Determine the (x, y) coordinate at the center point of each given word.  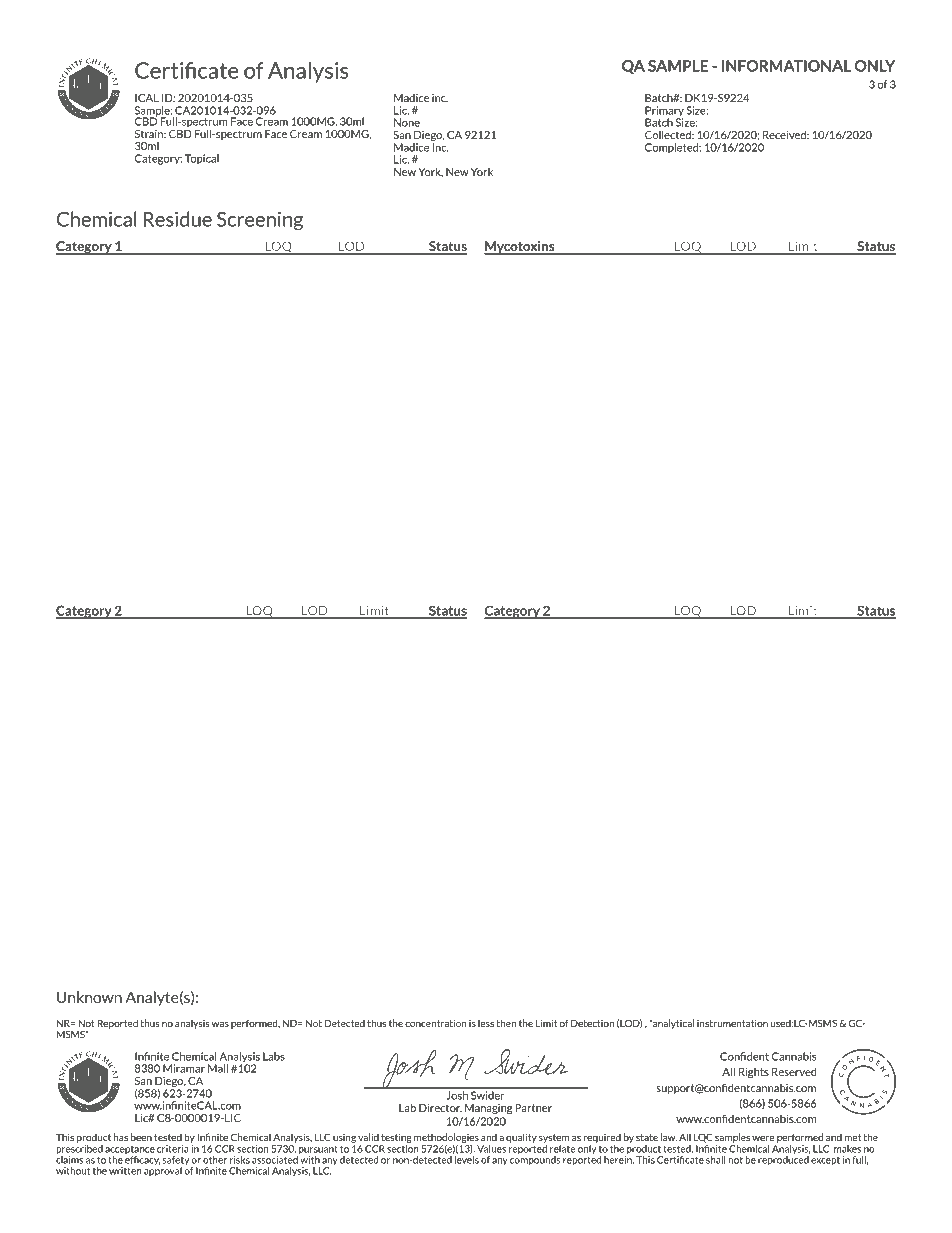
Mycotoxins (520, 248)
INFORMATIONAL (786, 66)
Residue (178, 219)
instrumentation (732, 1023)
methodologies (446, 1138)
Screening (260, 221)
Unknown (89, 997)
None (407, 122)
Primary (664, 112)
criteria (173, 1149)
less (486, 1023)
